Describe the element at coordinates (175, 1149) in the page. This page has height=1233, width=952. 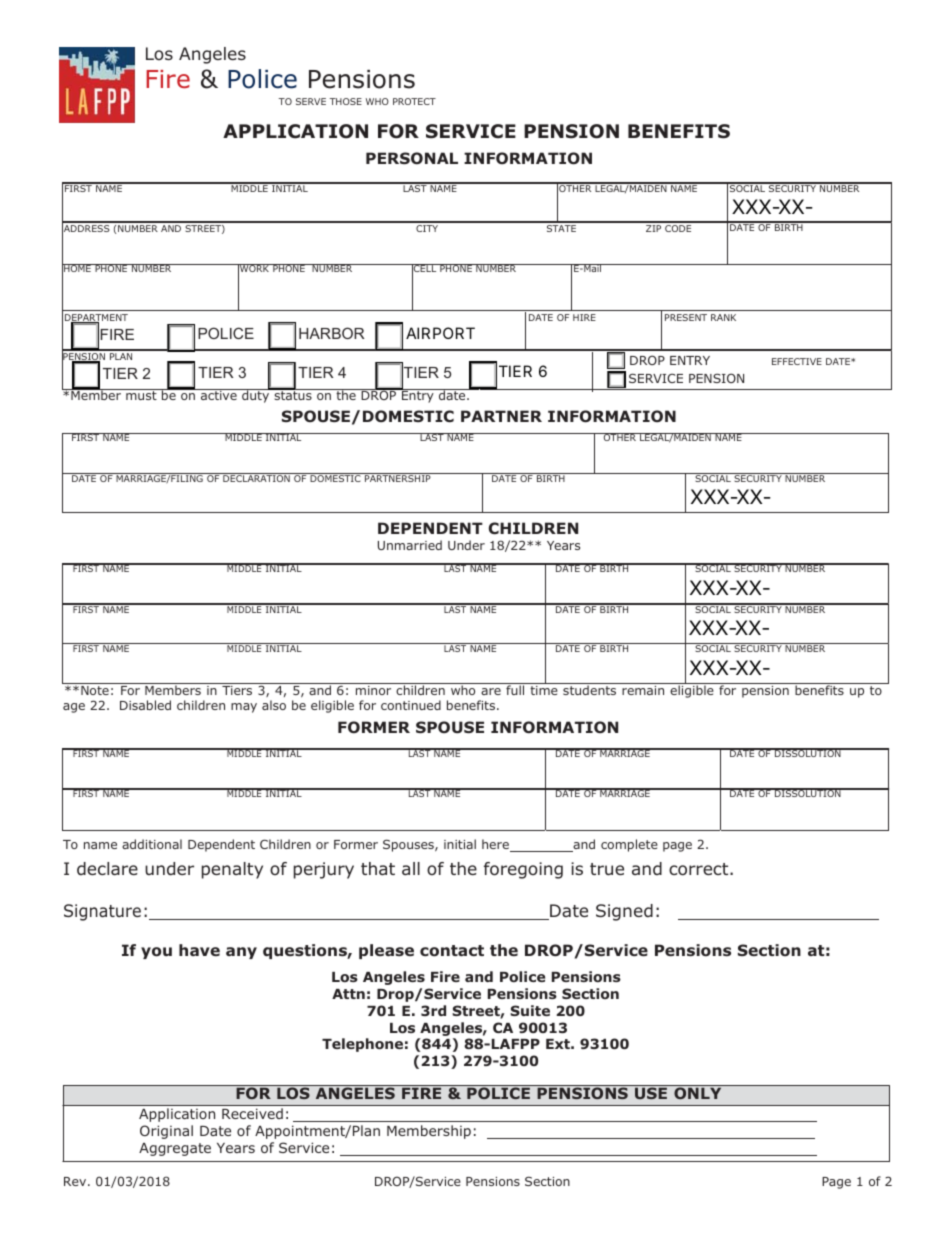
I see `Aggregate` at that location.
